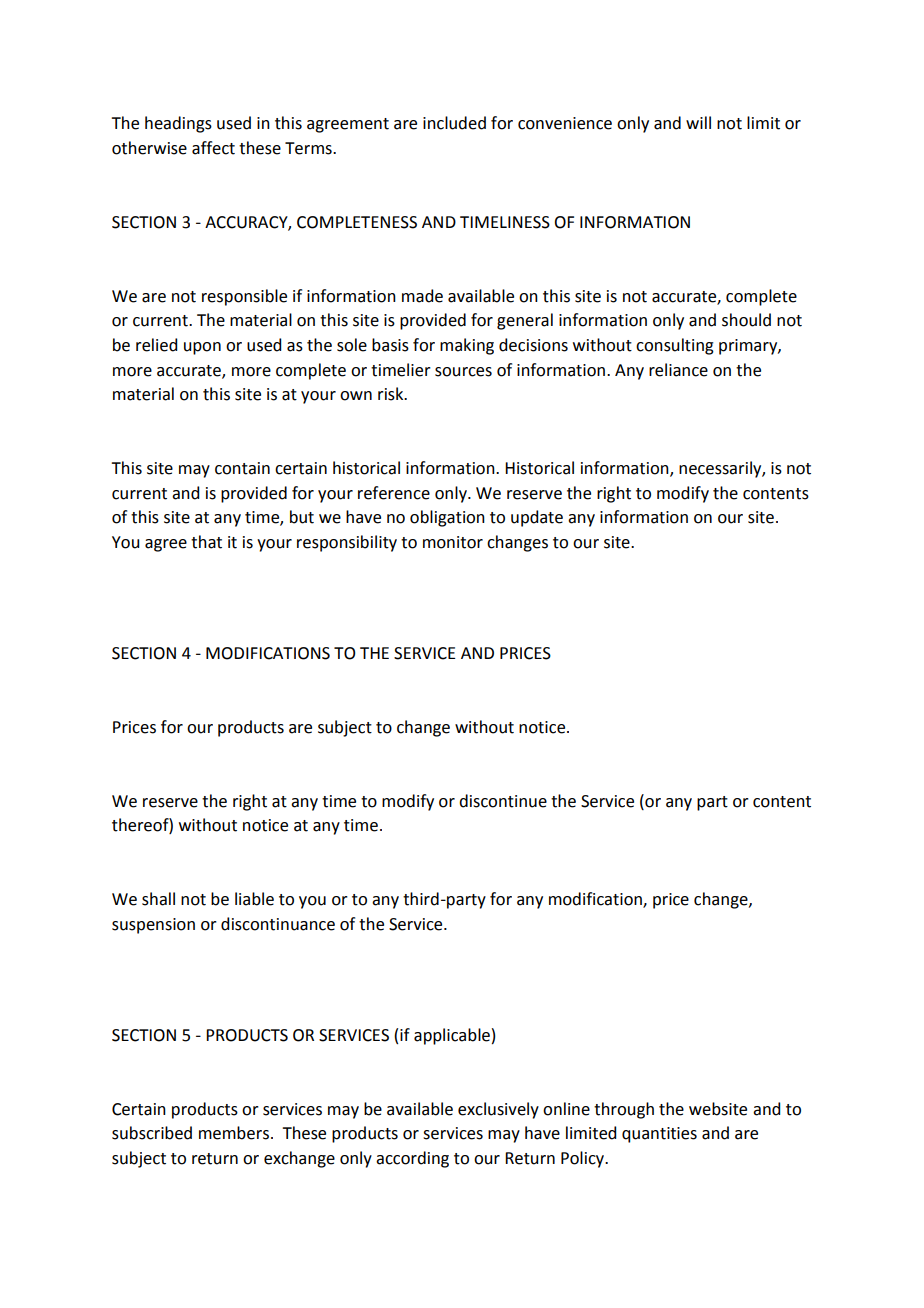  Describe the element at coordinates (213, 148) in the page. I see `affect` at that location.
